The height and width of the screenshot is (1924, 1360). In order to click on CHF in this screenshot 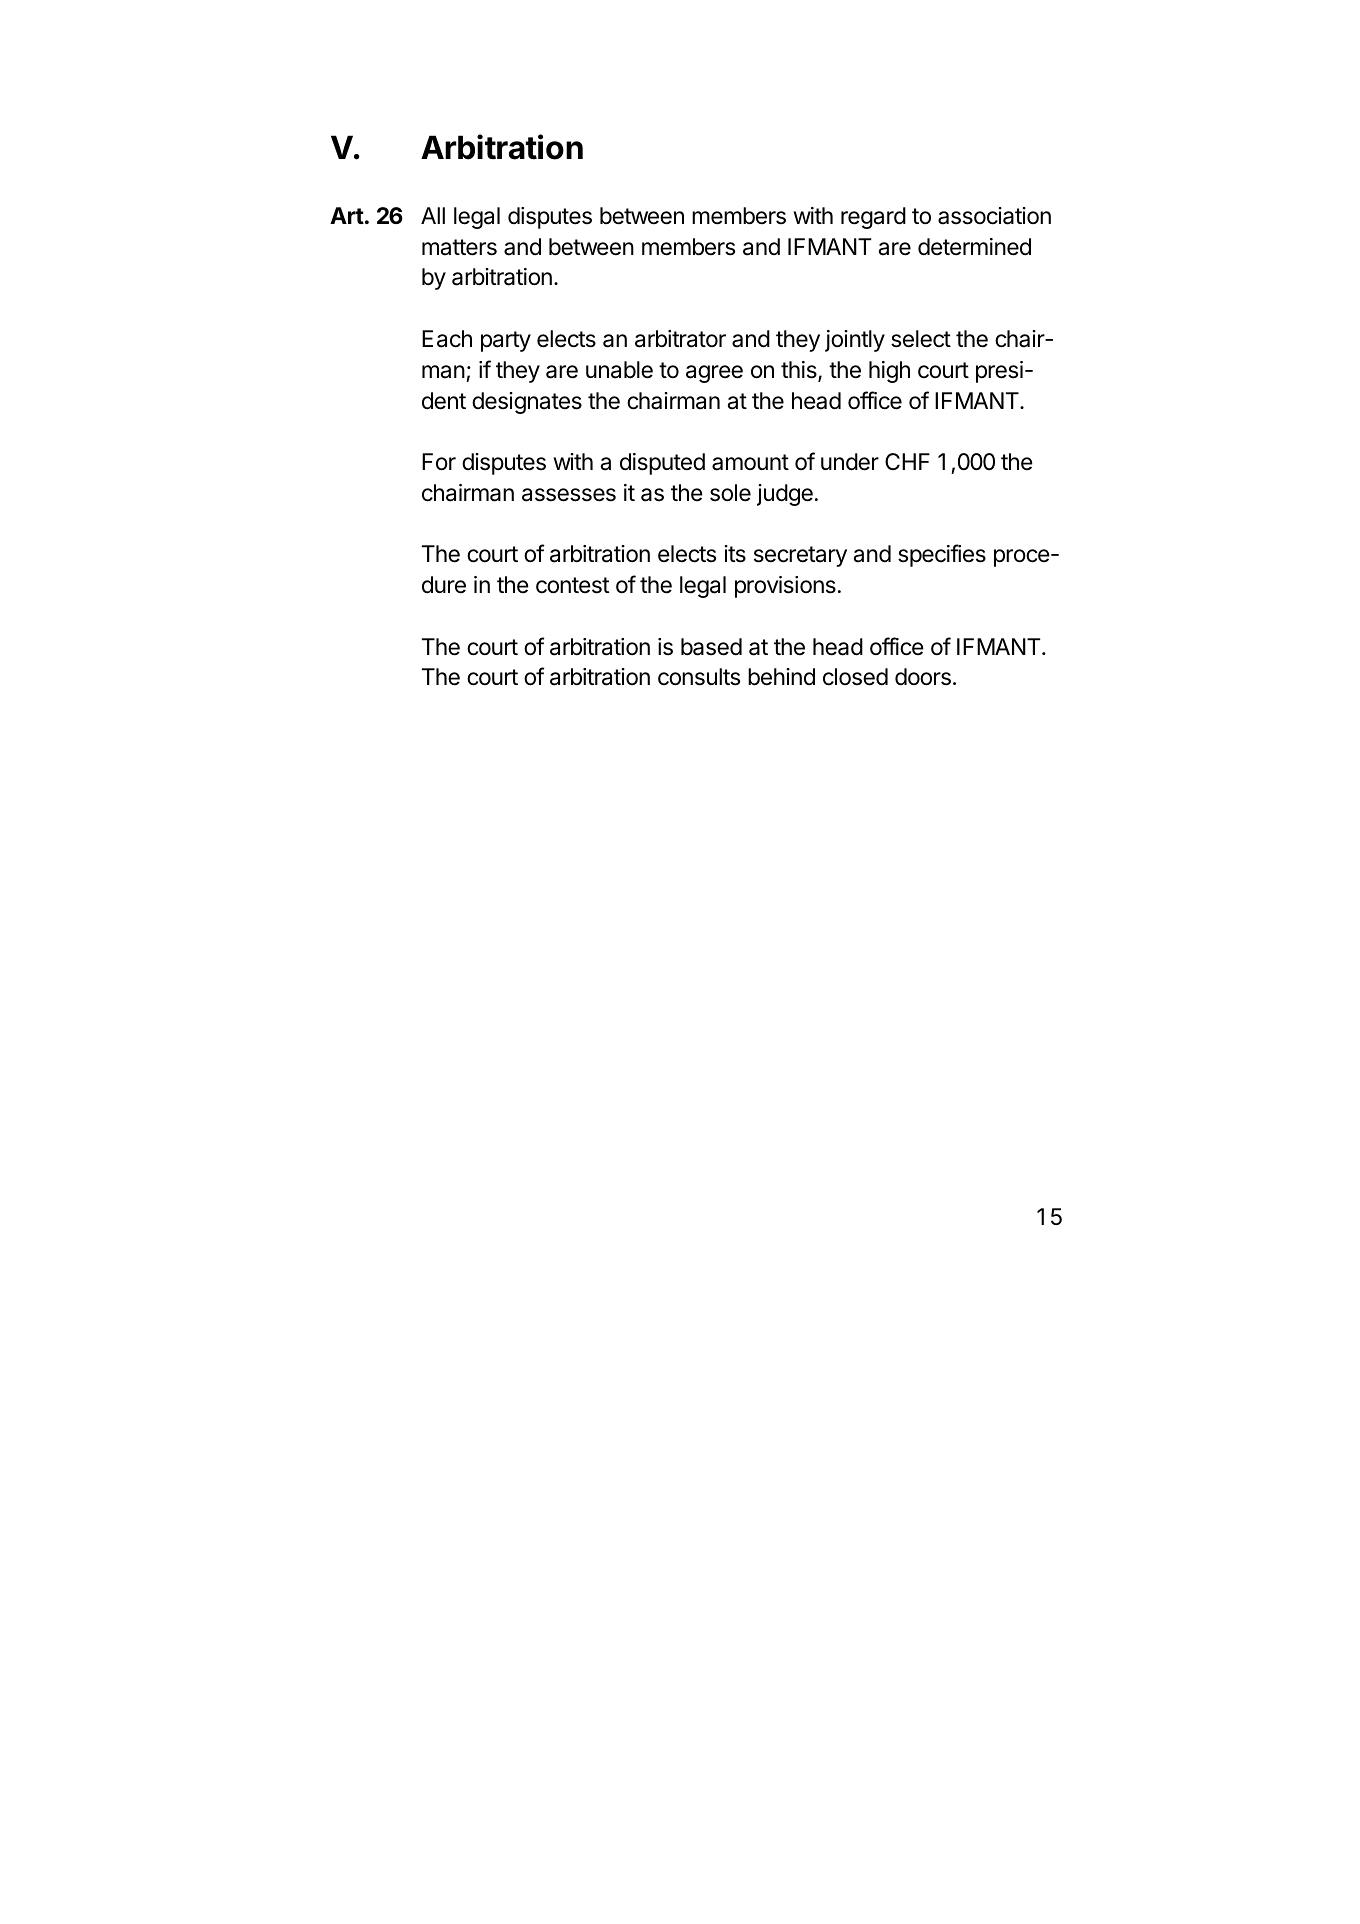, I will do `click(907, 461)`.
